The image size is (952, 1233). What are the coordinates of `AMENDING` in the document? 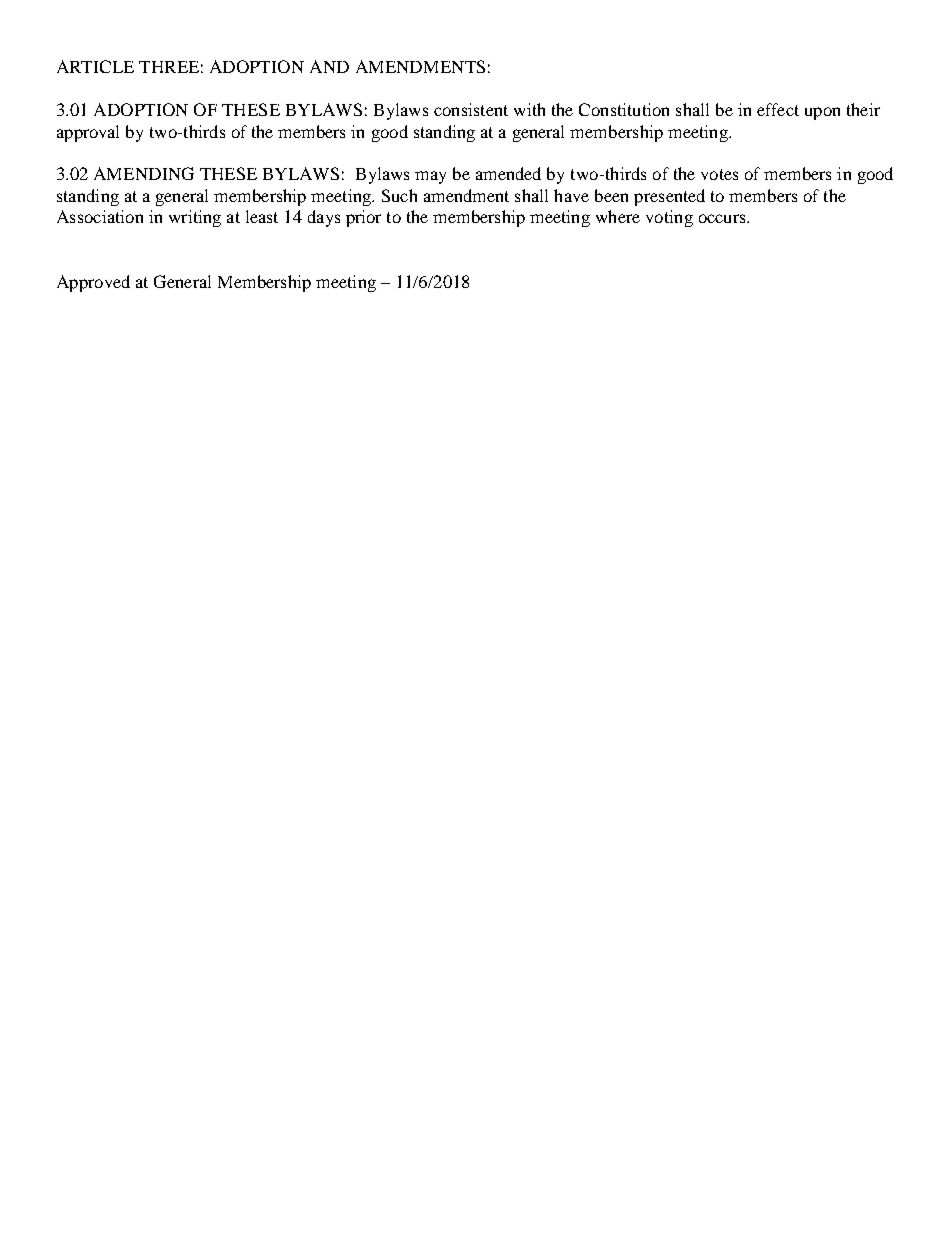 It's located at (144, 173).
